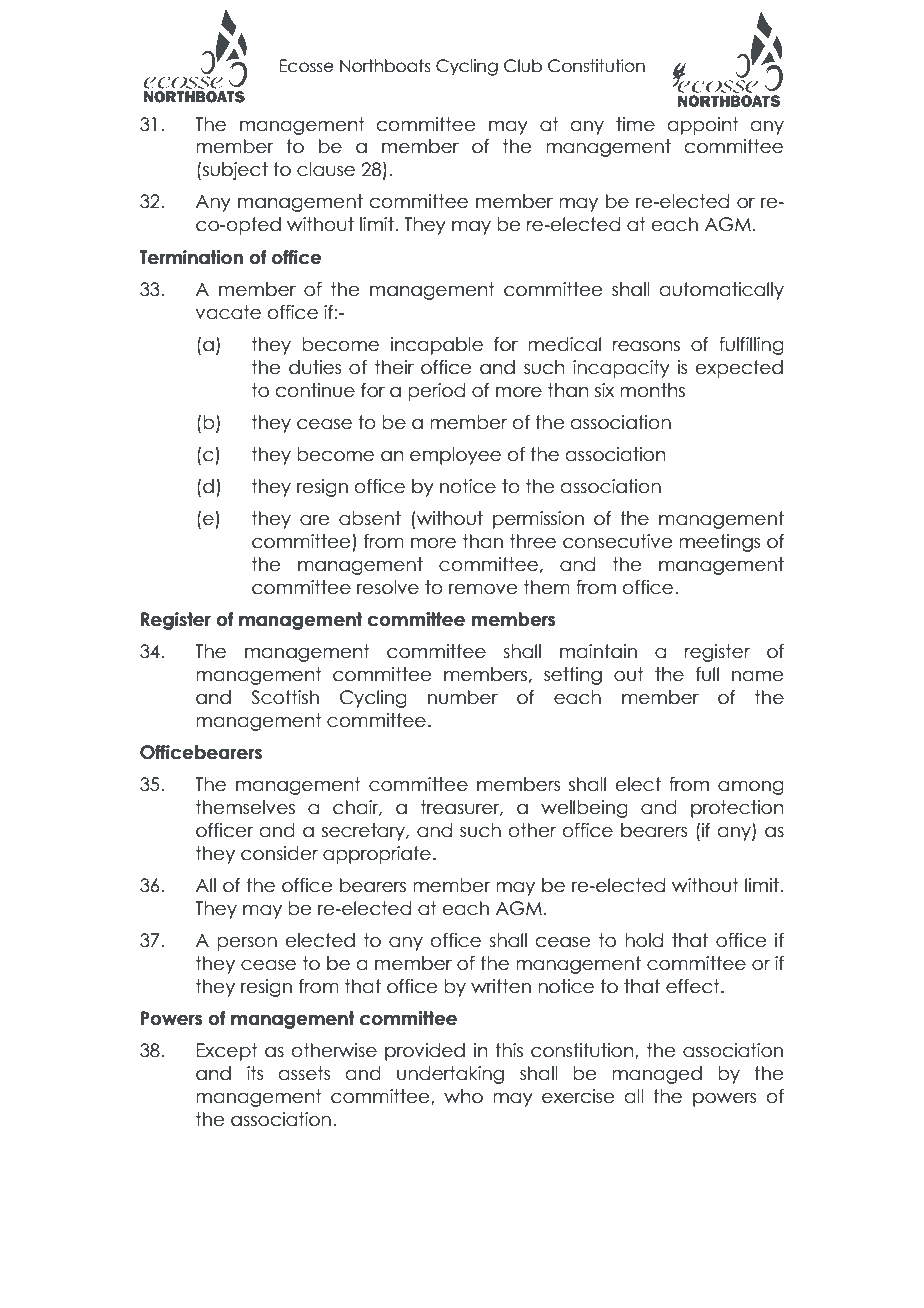 Image resolution: width=924 pixels, height=1308 pixels. What do you see at coordinates (657, 1075) in the page?
I see `managed` at bounding box center [657, 1075].
